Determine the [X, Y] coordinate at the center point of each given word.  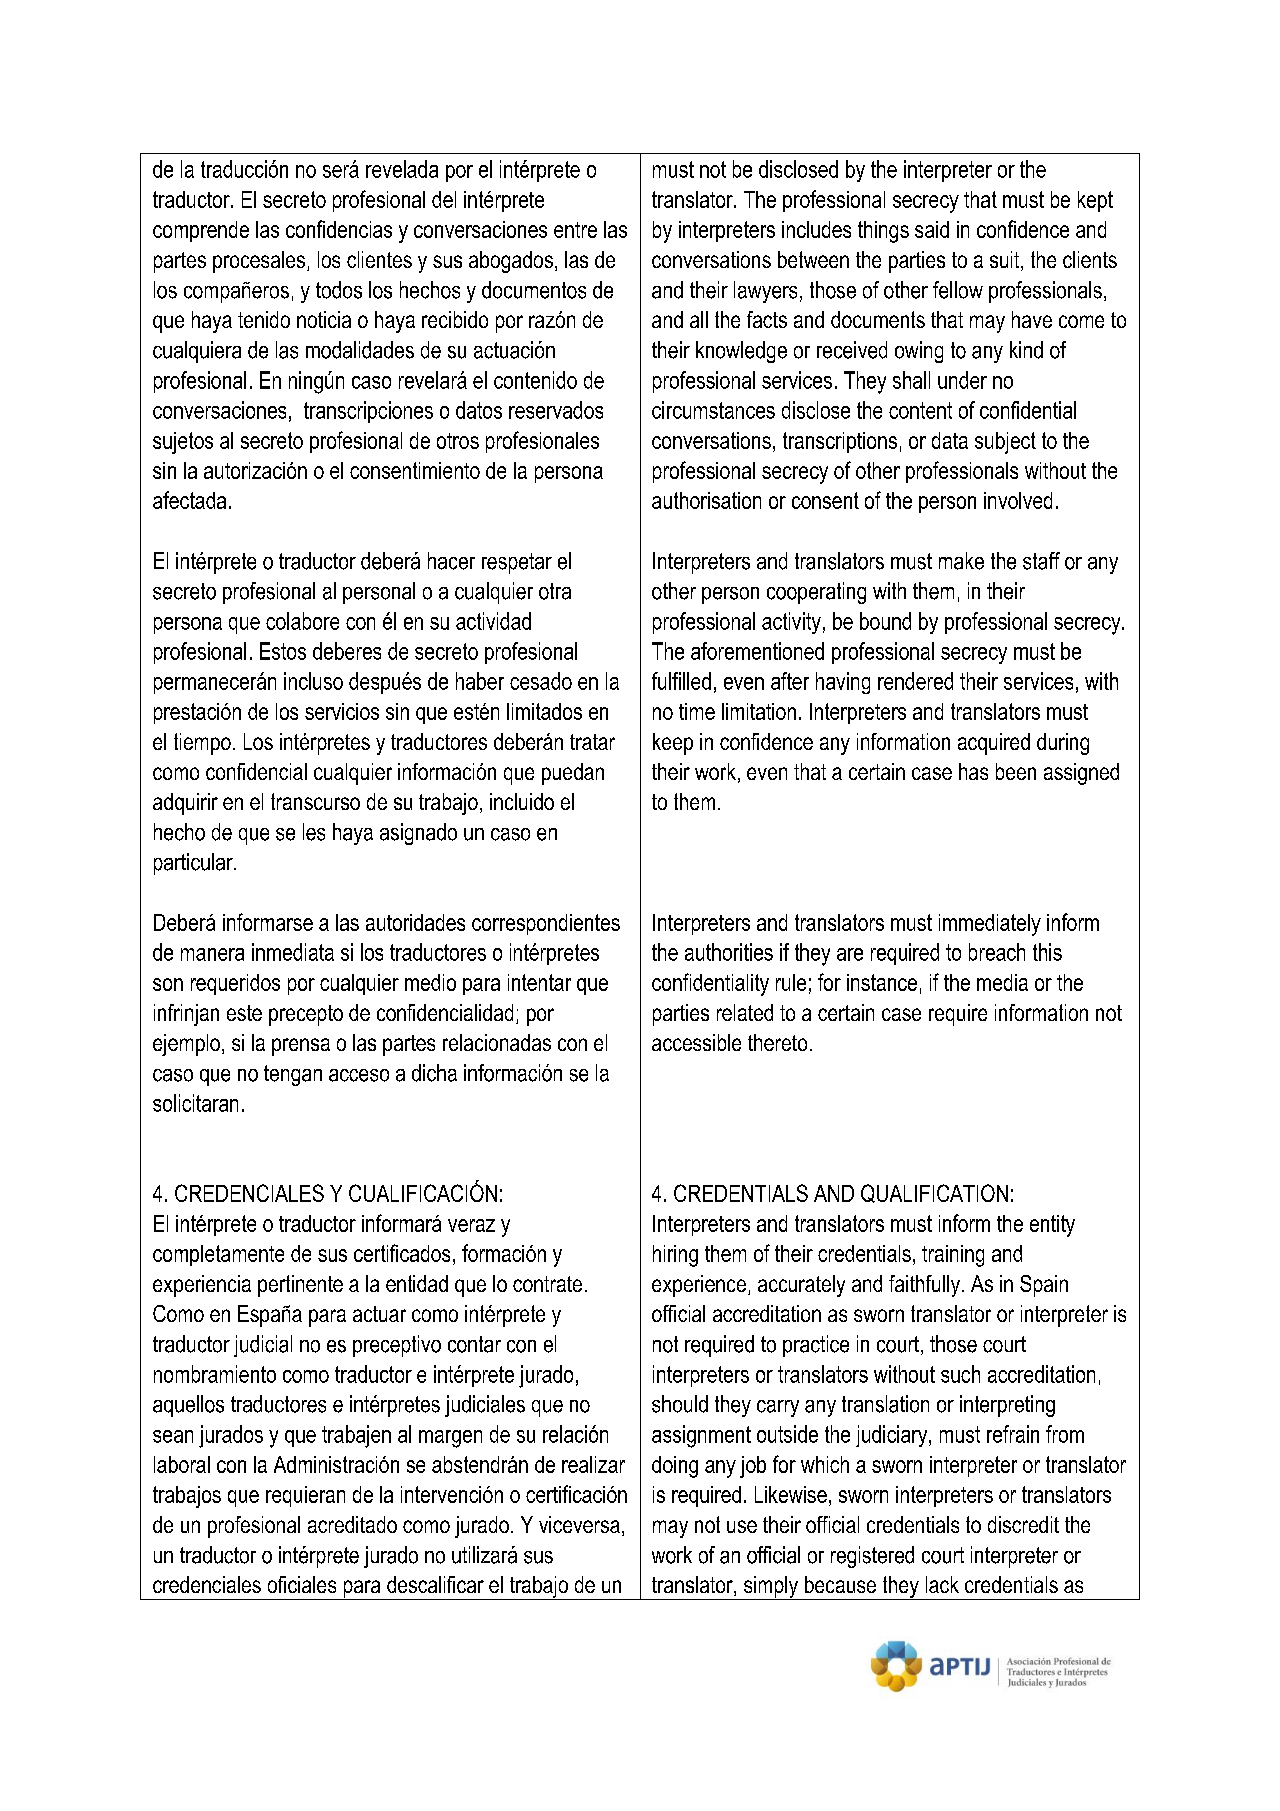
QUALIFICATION [934, 1193]
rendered [915, 681]
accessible [696, 1042]
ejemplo [186, 1045]
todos [339, 290]
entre [575, 230]
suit [1006, 261]
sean [173, 1436]
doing [675, 1467]
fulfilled [681, 681]
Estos [283, 651]
